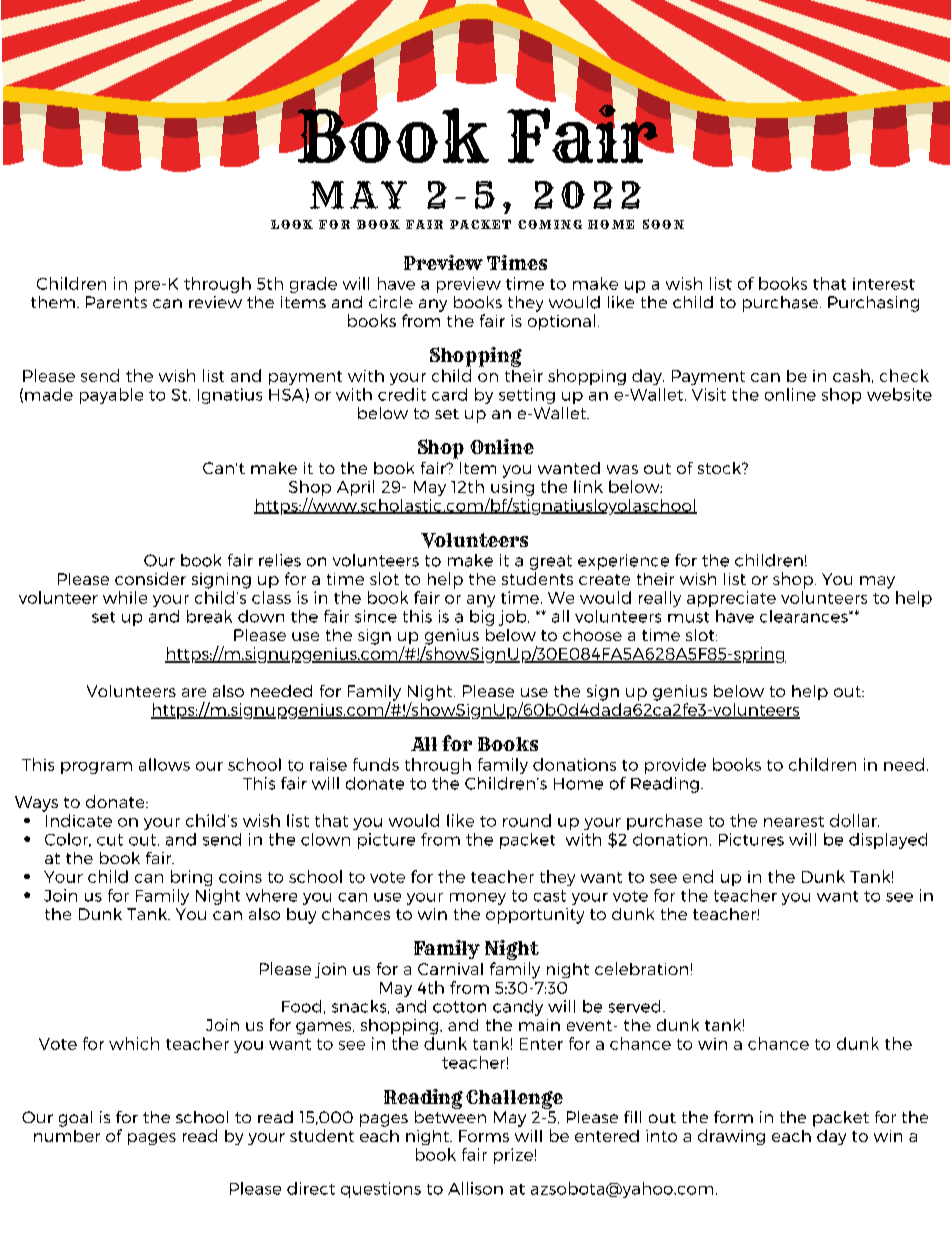  Describe the element at coordinates (884, 284) in the screenshot. I see `interest` at that location.
